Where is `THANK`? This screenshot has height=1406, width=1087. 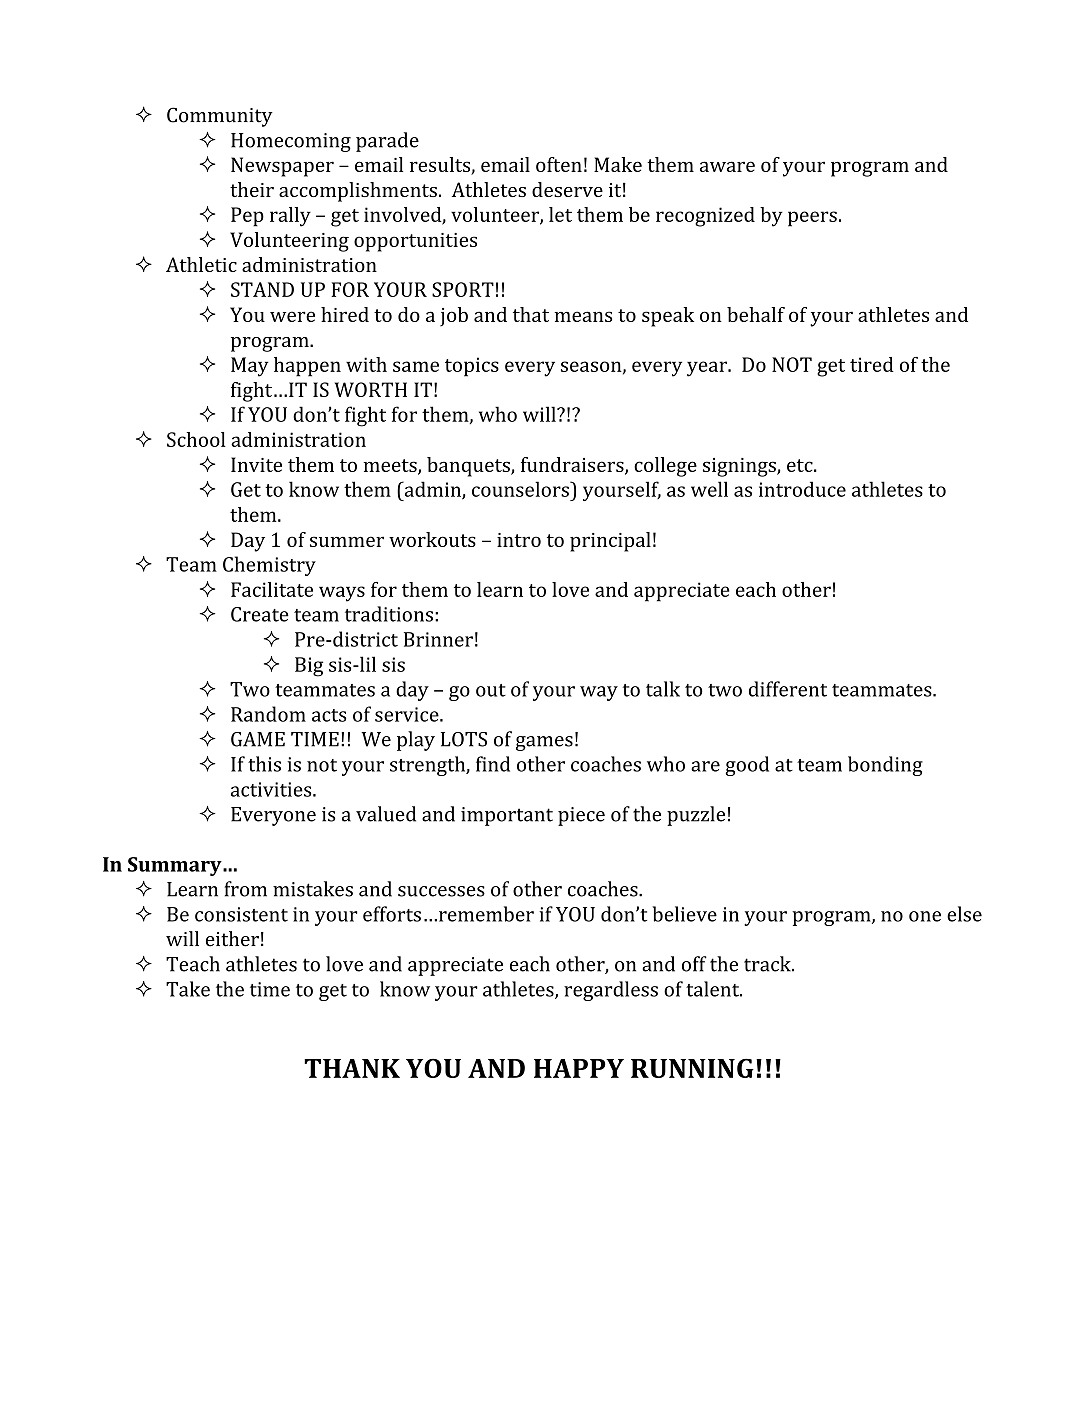
THANK is located at coordinates (352, 1068).
